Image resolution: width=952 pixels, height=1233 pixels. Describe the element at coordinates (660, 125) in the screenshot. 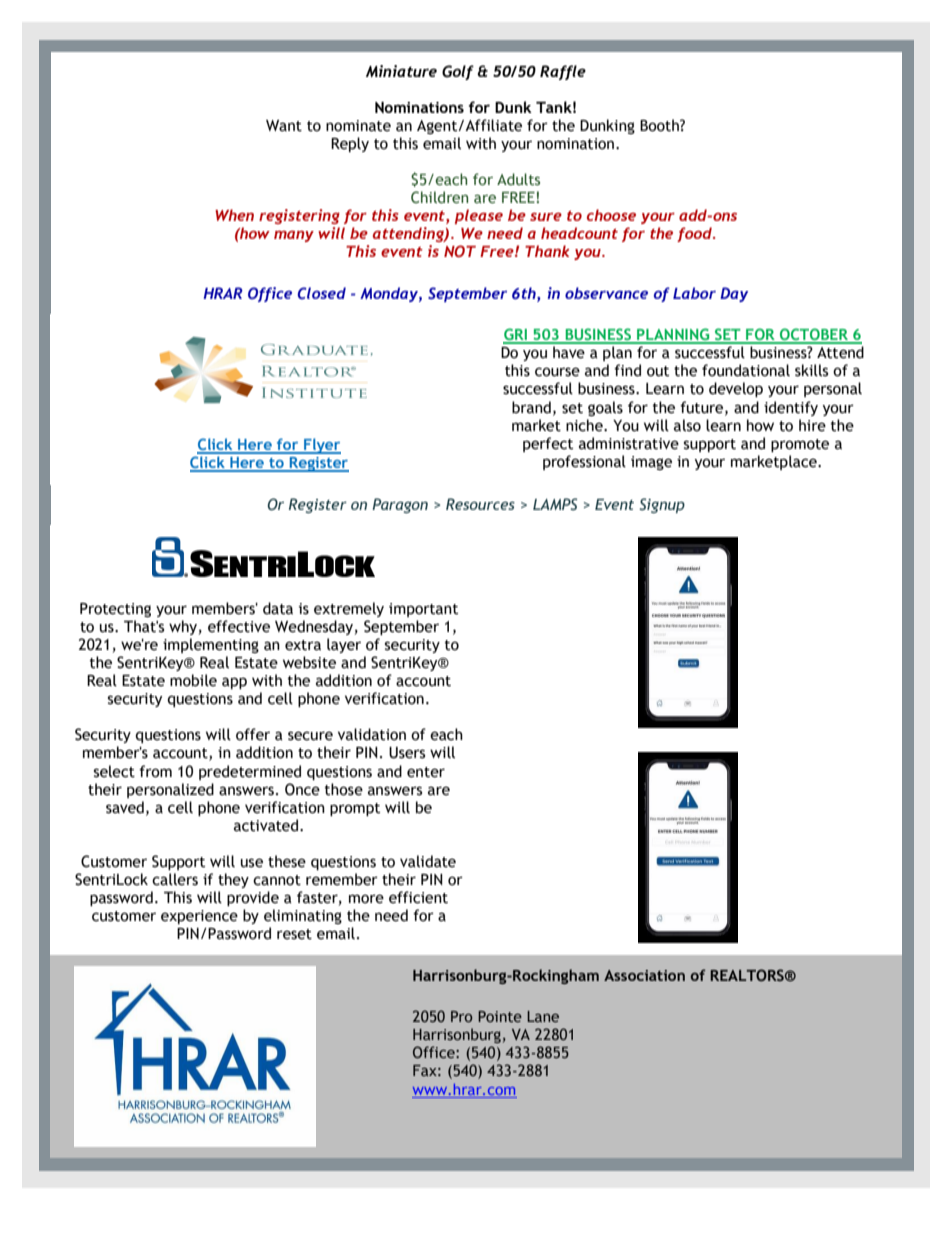

I see `Booth` at that location.
